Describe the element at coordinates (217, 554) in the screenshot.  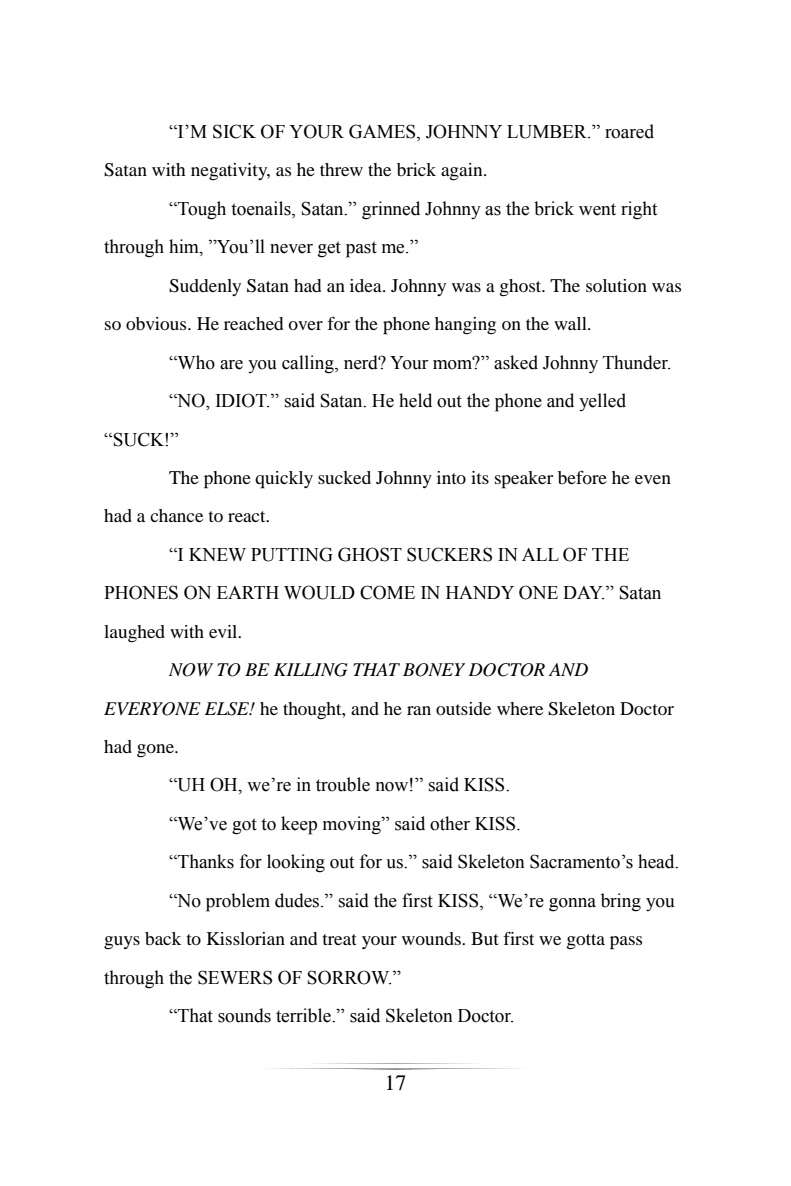
I see `KNEW` at that location.
